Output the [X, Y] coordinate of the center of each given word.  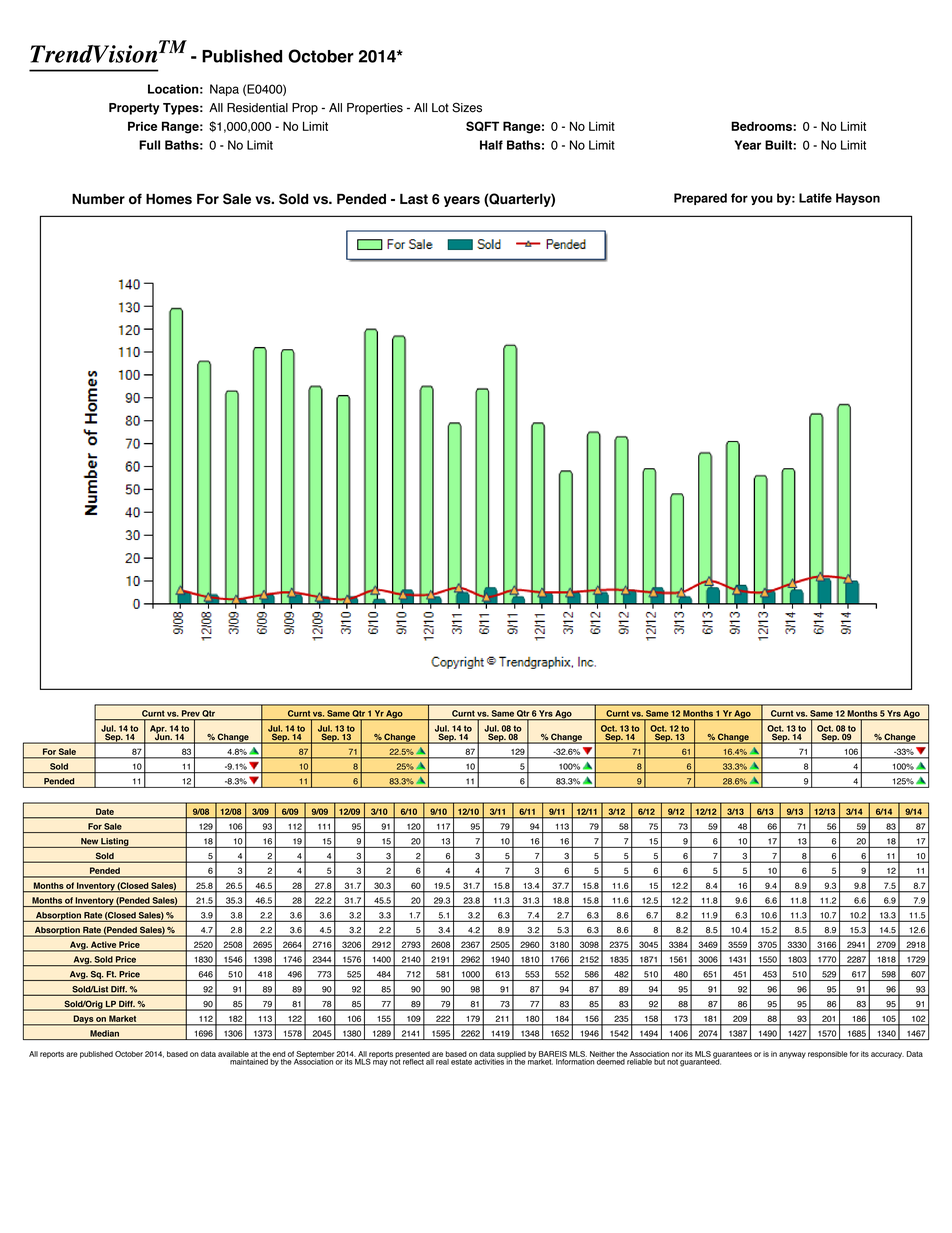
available [233, 1054]
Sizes [467, 107]
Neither [602, 1054]
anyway [792, 1055]
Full [149, 145]
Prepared [700, 199]
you [762, 200]
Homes [169, 199]
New [89, 841]
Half [491, 145]
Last [414, 199]
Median [104, 1033]
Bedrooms [762, 126]
